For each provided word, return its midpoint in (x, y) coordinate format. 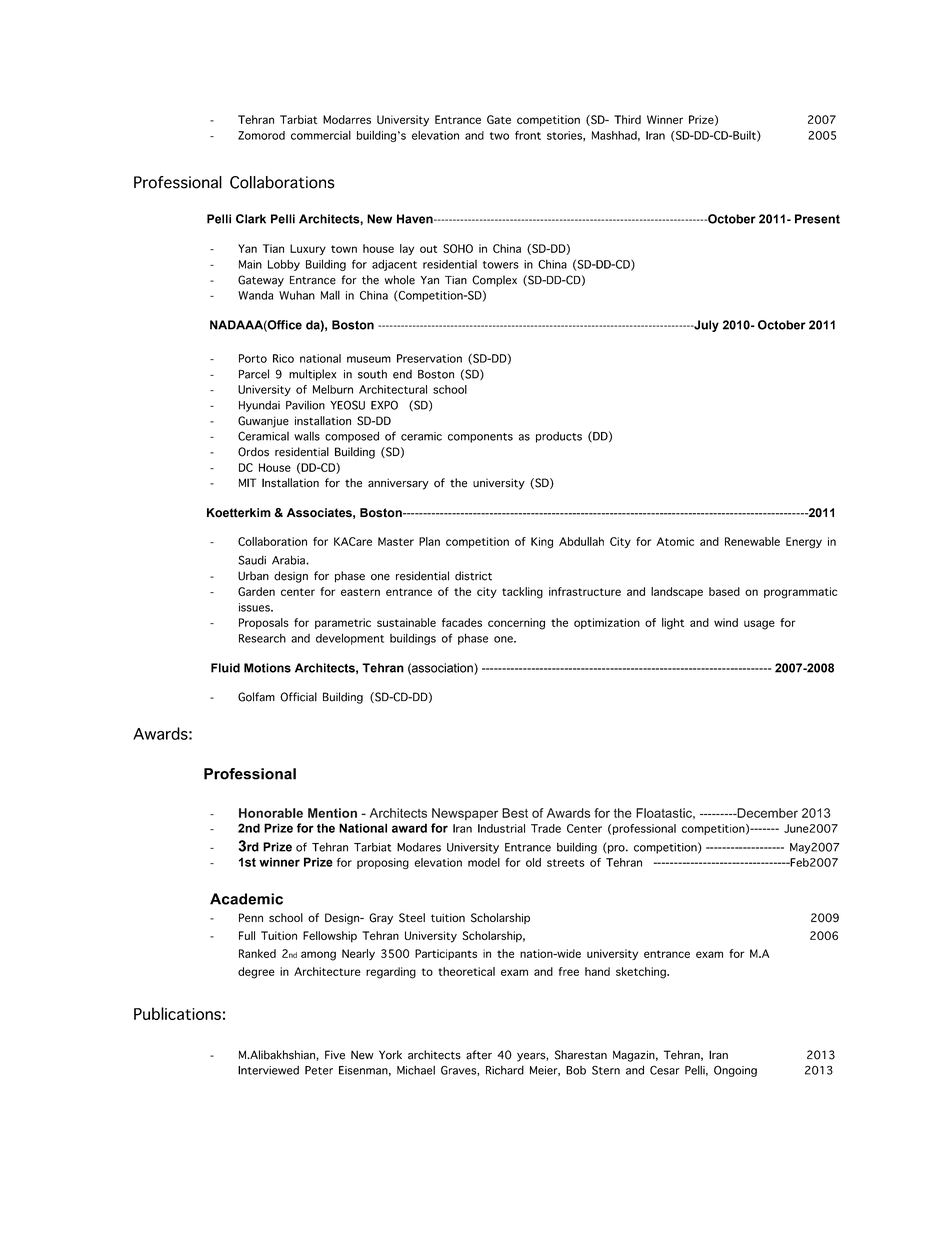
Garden (256, 591)
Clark (251, 219)
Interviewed (268, 1070)
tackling (522, 593)
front (528, 135)
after (479, 1055)
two (499, 136)
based (724, 591)
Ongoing (735, 1071)
